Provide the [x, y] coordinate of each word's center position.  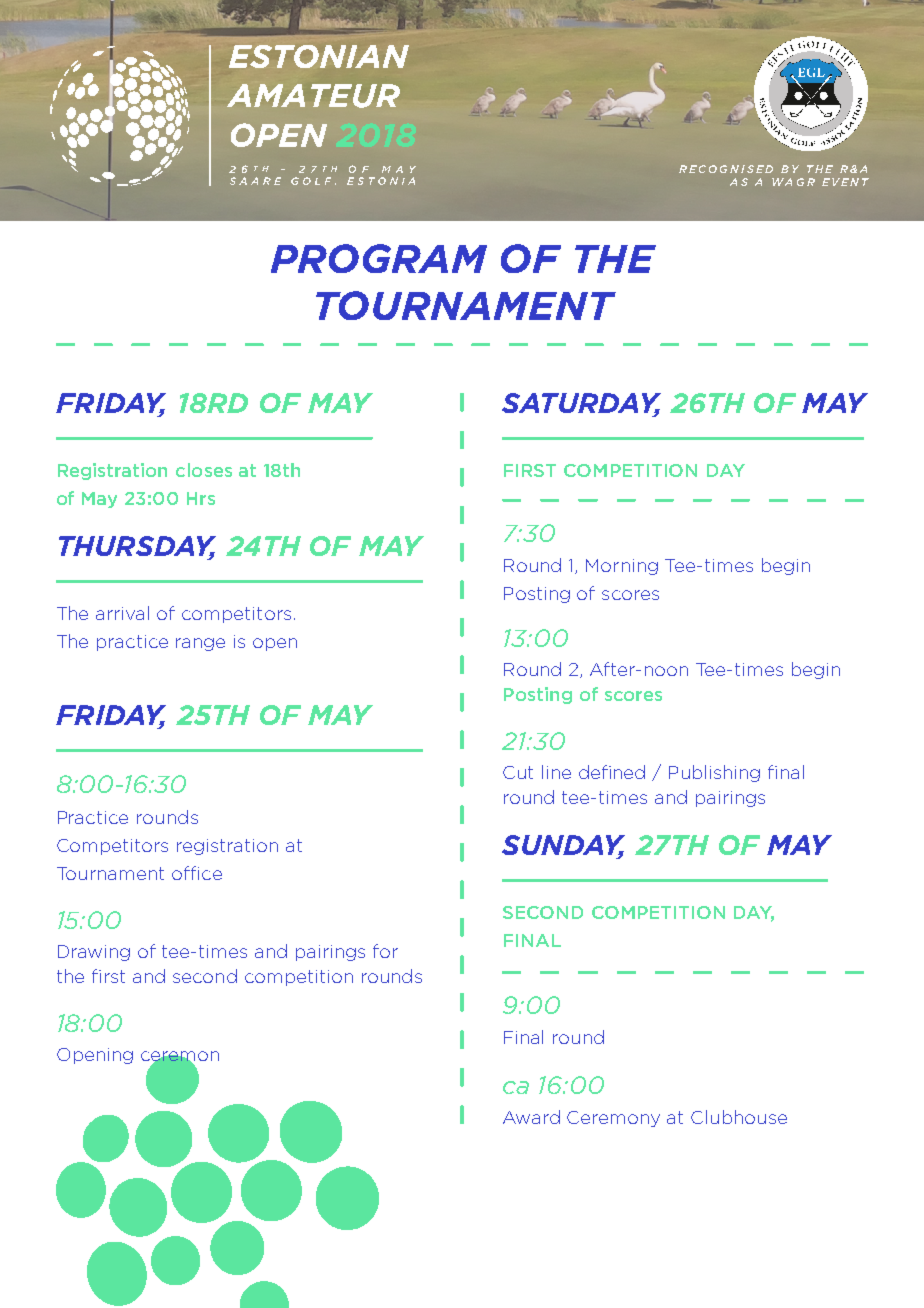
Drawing [94, 953]
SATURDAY [581, 404]
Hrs [201, 498]
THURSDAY [137, 547]
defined [612, 772]
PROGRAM [379, 258]
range [200, 644]
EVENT [845, 182]
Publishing [714, 773]
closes [204, 470]
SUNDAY [563, 846]
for [385, 951]
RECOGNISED [726, 169]
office [197, 873]
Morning [622, 567]
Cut [518, 772]
